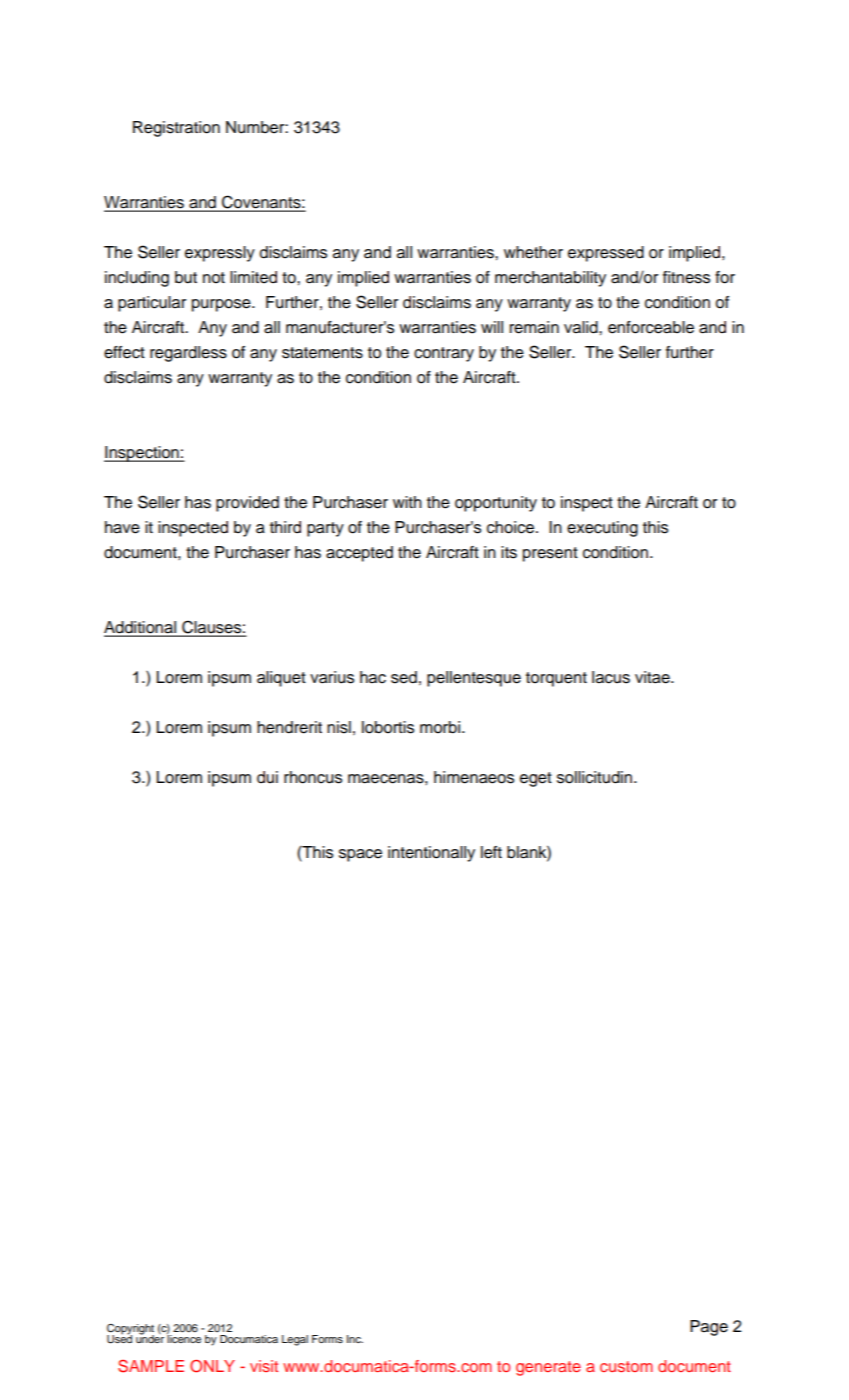  What do you see at coordinates (184, 1338) in the document?
I see `licence` at bounding box center [184, 1338].
